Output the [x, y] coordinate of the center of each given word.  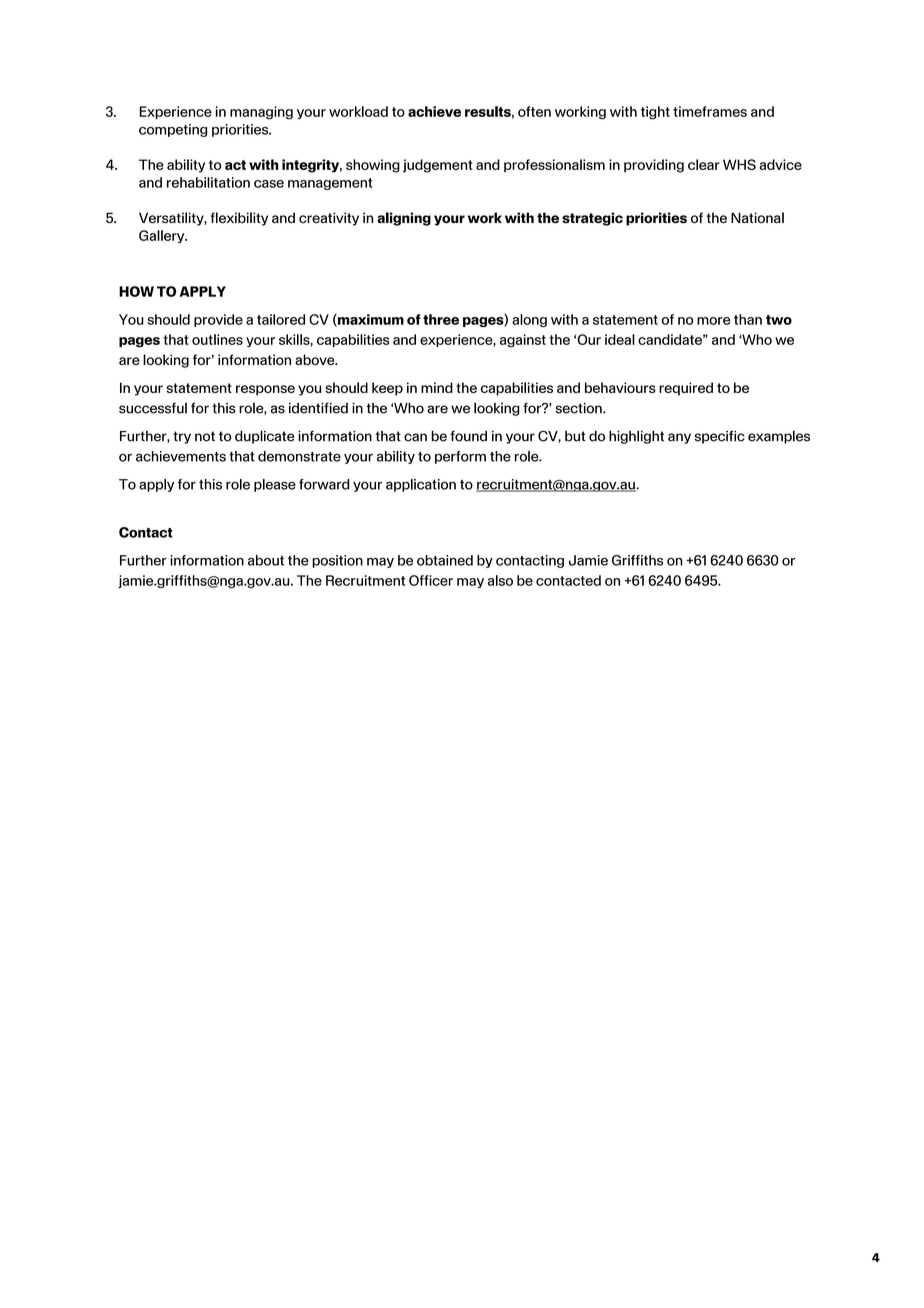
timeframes [710, 111]
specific [720, 437]
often [534, 111]
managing [261, 113]
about [266, 560]
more [714, 321]
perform [460, 457]
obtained [445, 560]
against [523, 341]
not [205, 436]
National [757, 217]
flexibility [239, 219]
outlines [217, 339]
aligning [404, 219]
